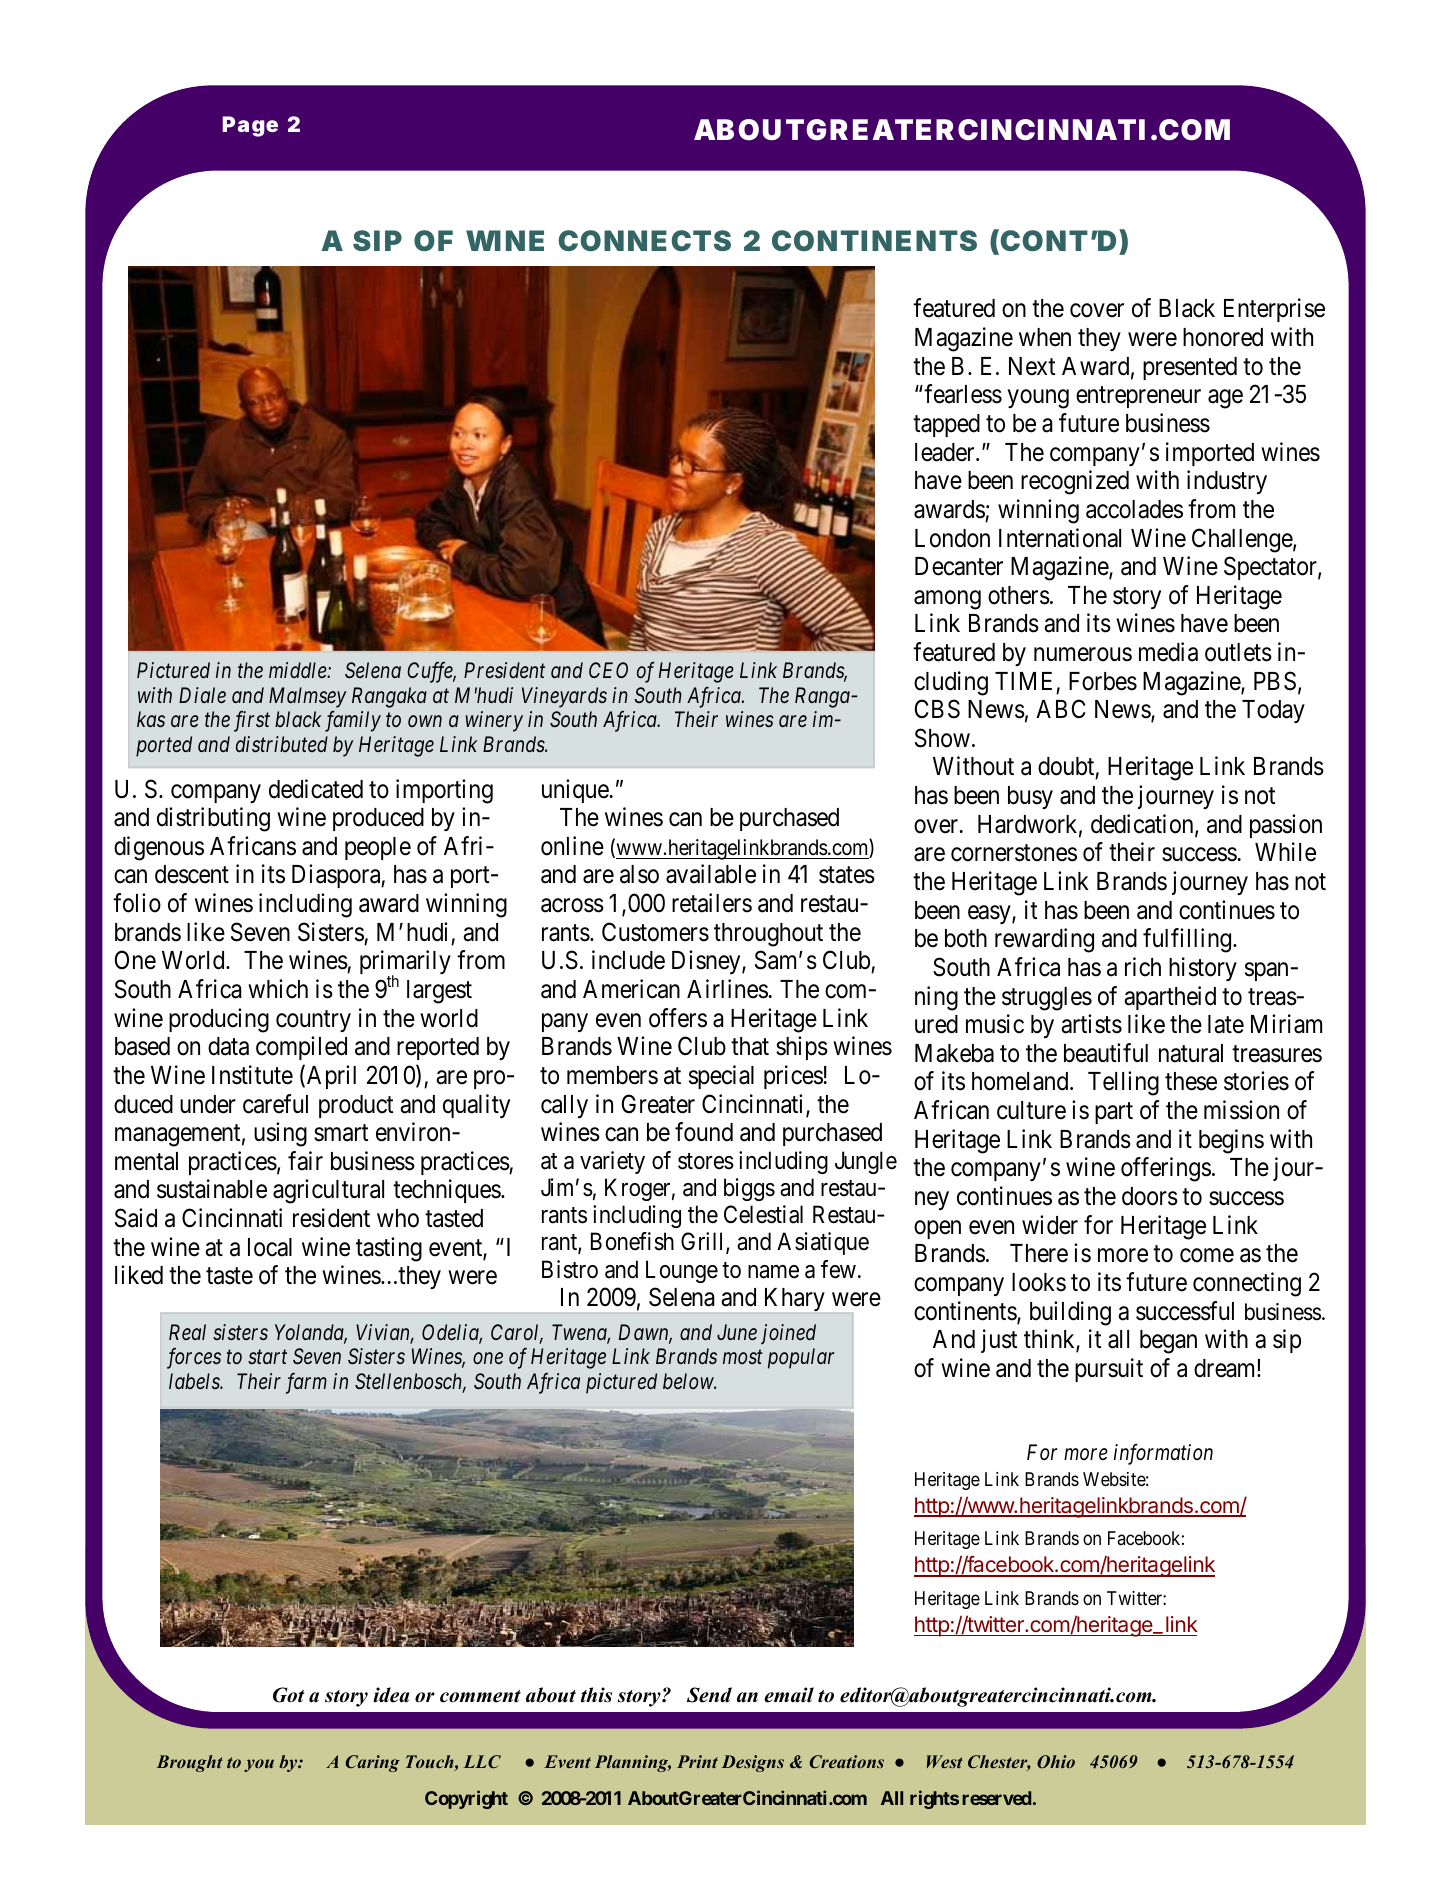 The height and width of the document is (1878, 1451). What do you see at coordinates (1274, 310) in the document?
I see `Enterprise` at bounding box center [1274, 310].
